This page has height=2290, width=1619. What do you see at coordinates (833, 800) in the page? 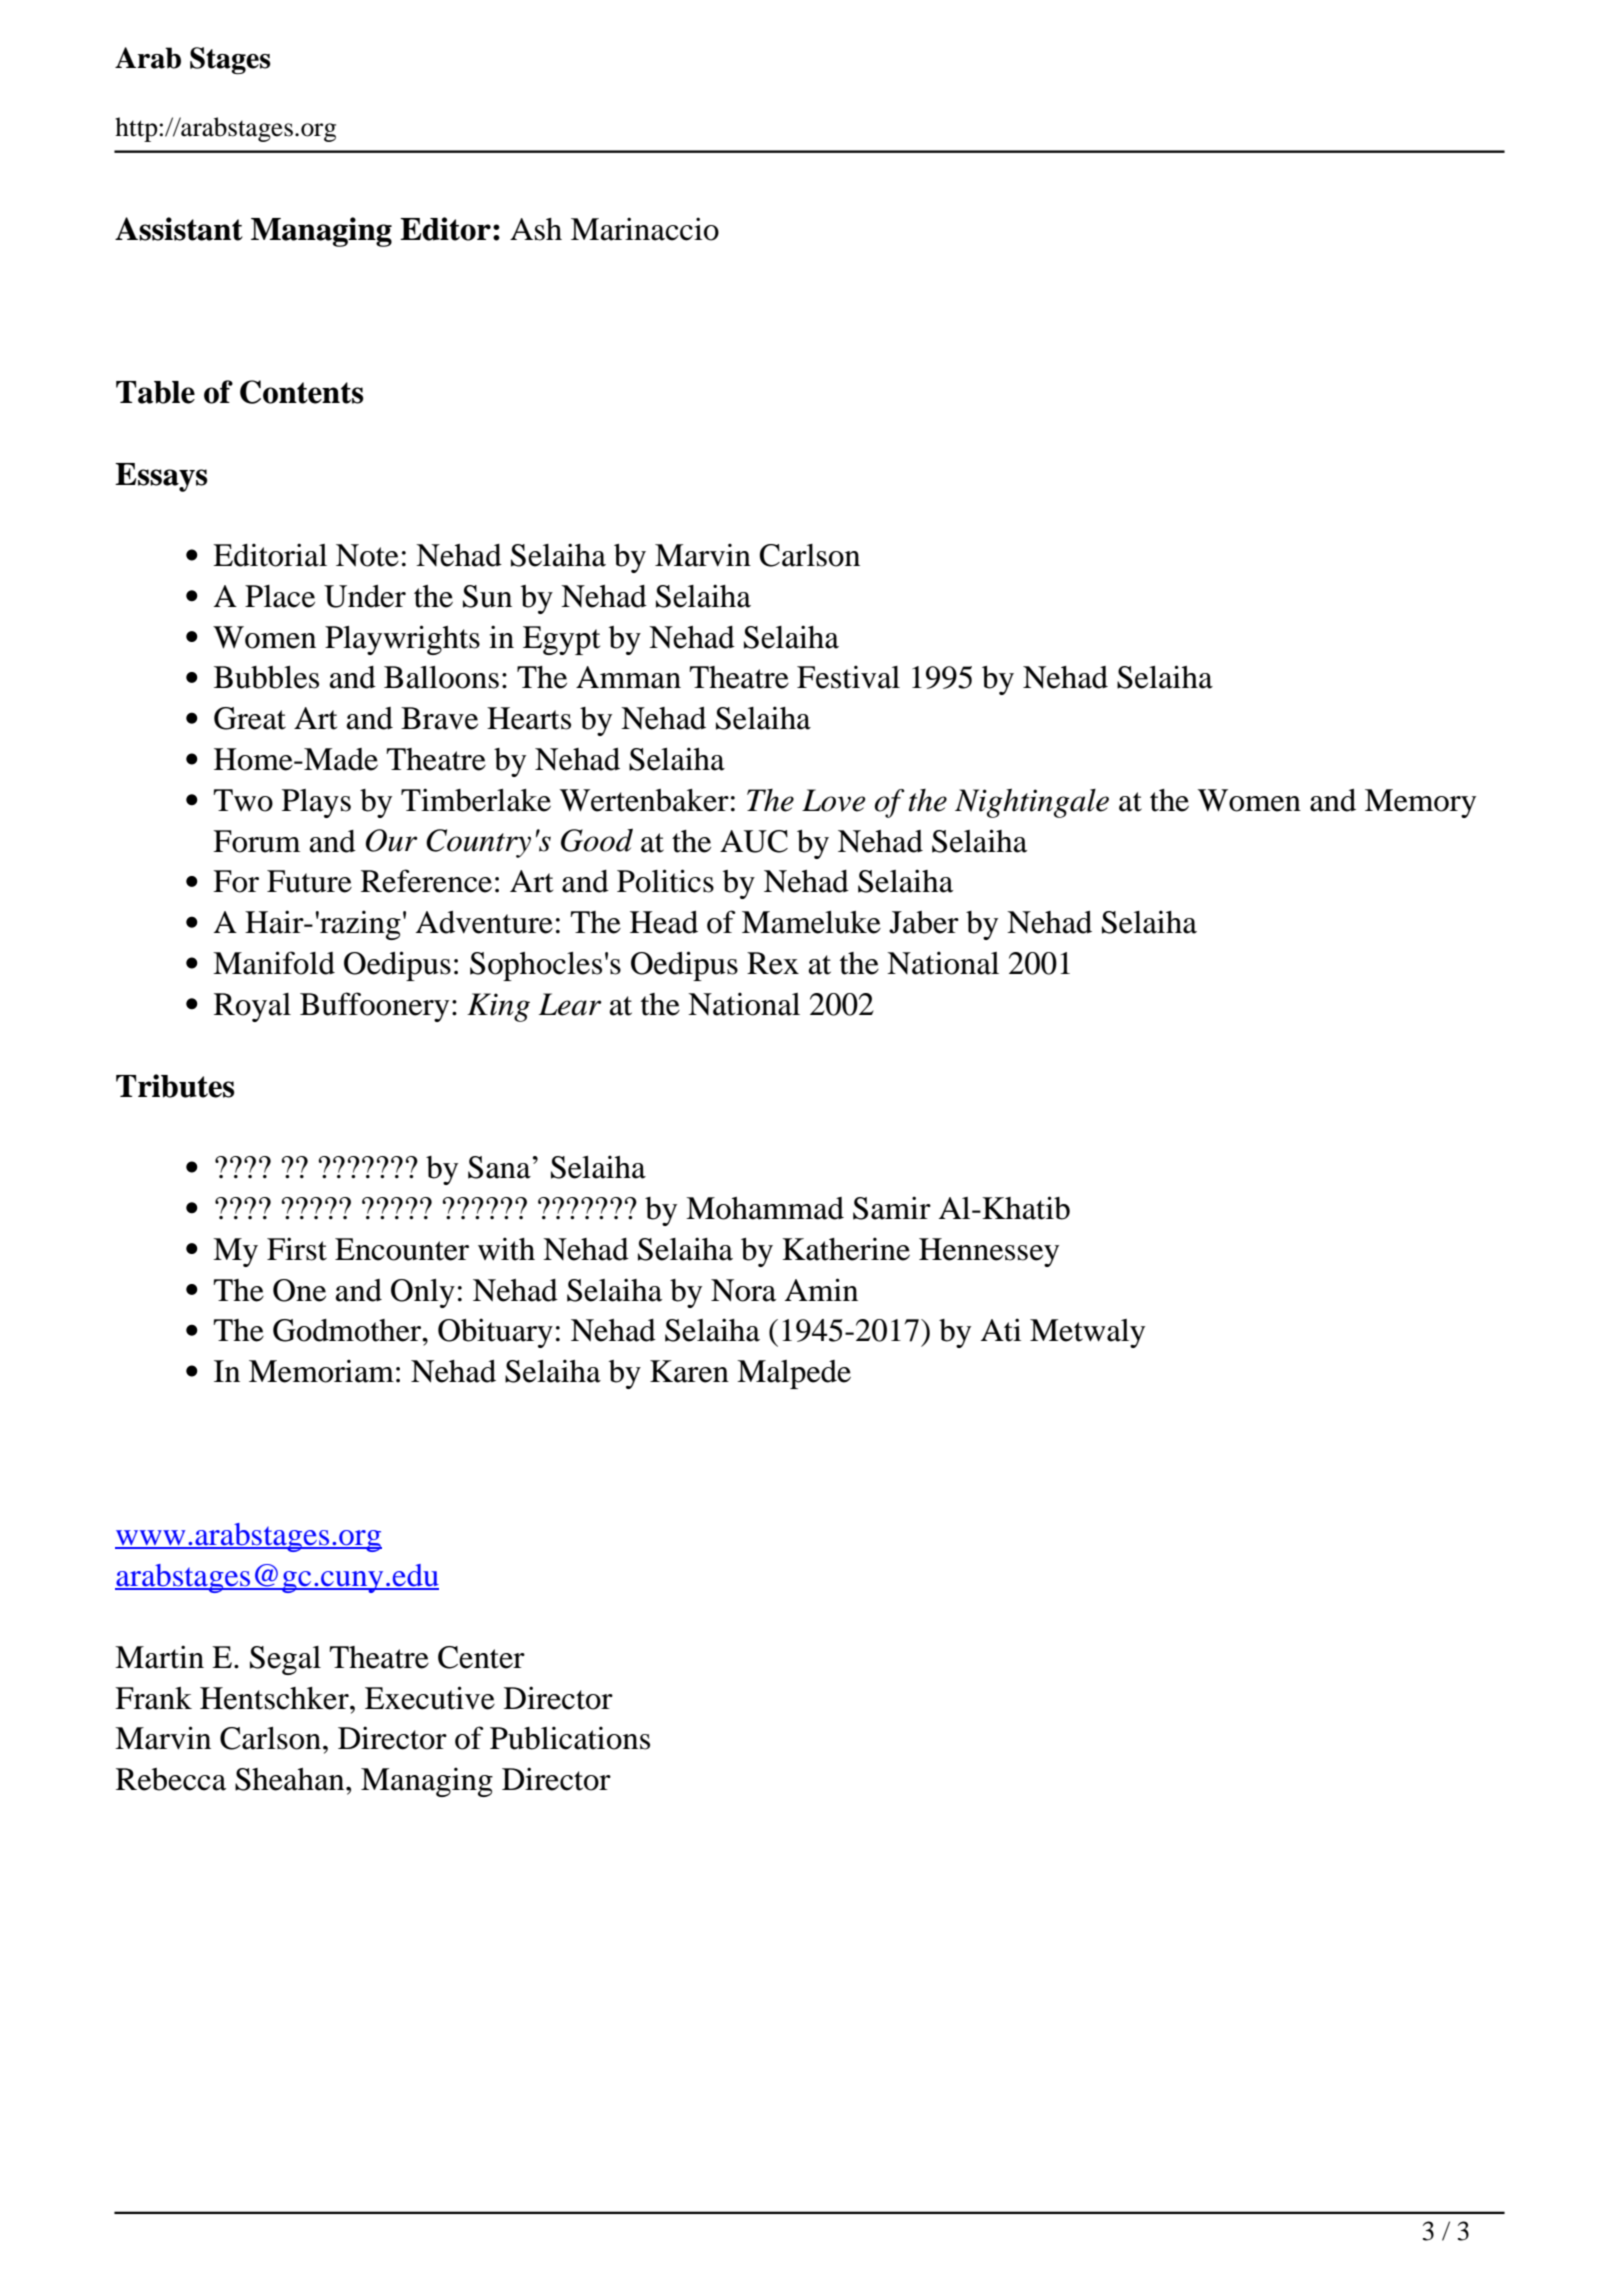
I see `Love` at bounding box center [833, 800].
